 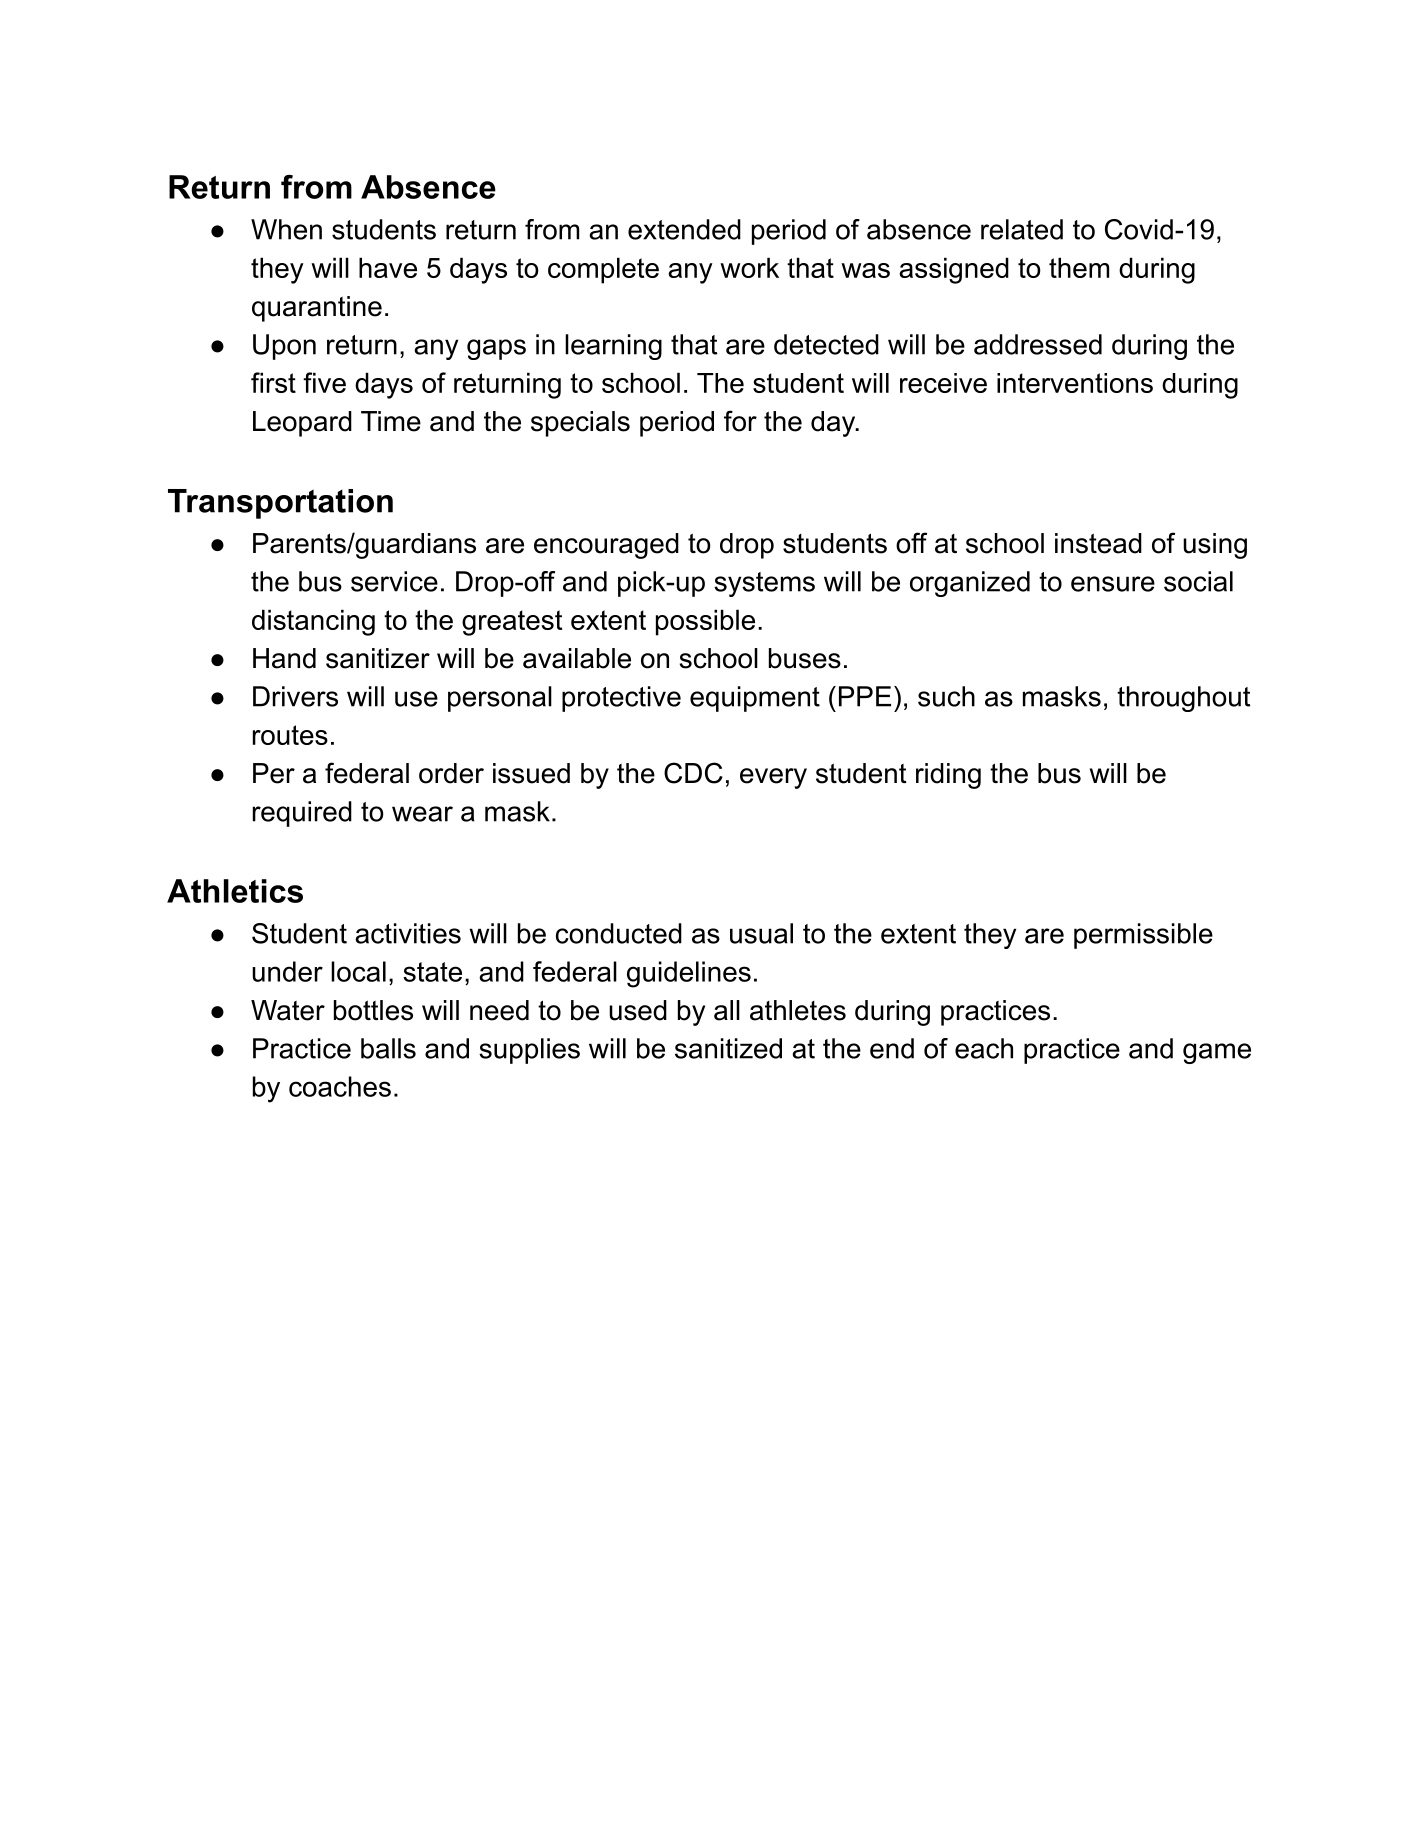 What do you see at coordinates (749, 267) in the page?
I see `work` at bounding box center [749, 267].
